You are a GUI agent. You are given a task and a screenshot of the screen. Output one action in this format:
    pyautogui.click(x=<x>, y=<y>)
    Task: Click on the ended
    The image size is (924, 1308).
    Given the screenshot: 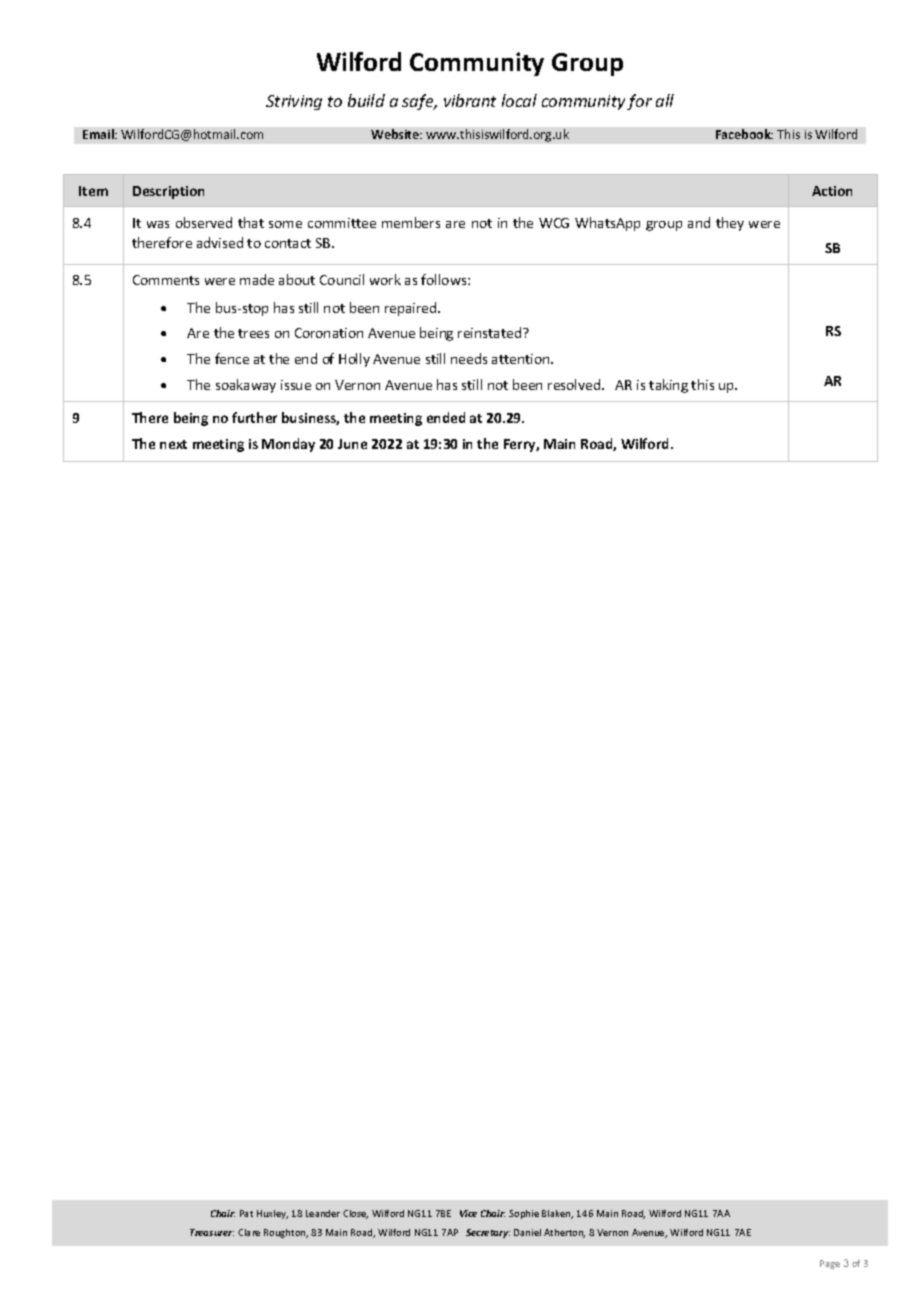 What is the action you would take?
    pyautogui.click(x=446, y=417)
